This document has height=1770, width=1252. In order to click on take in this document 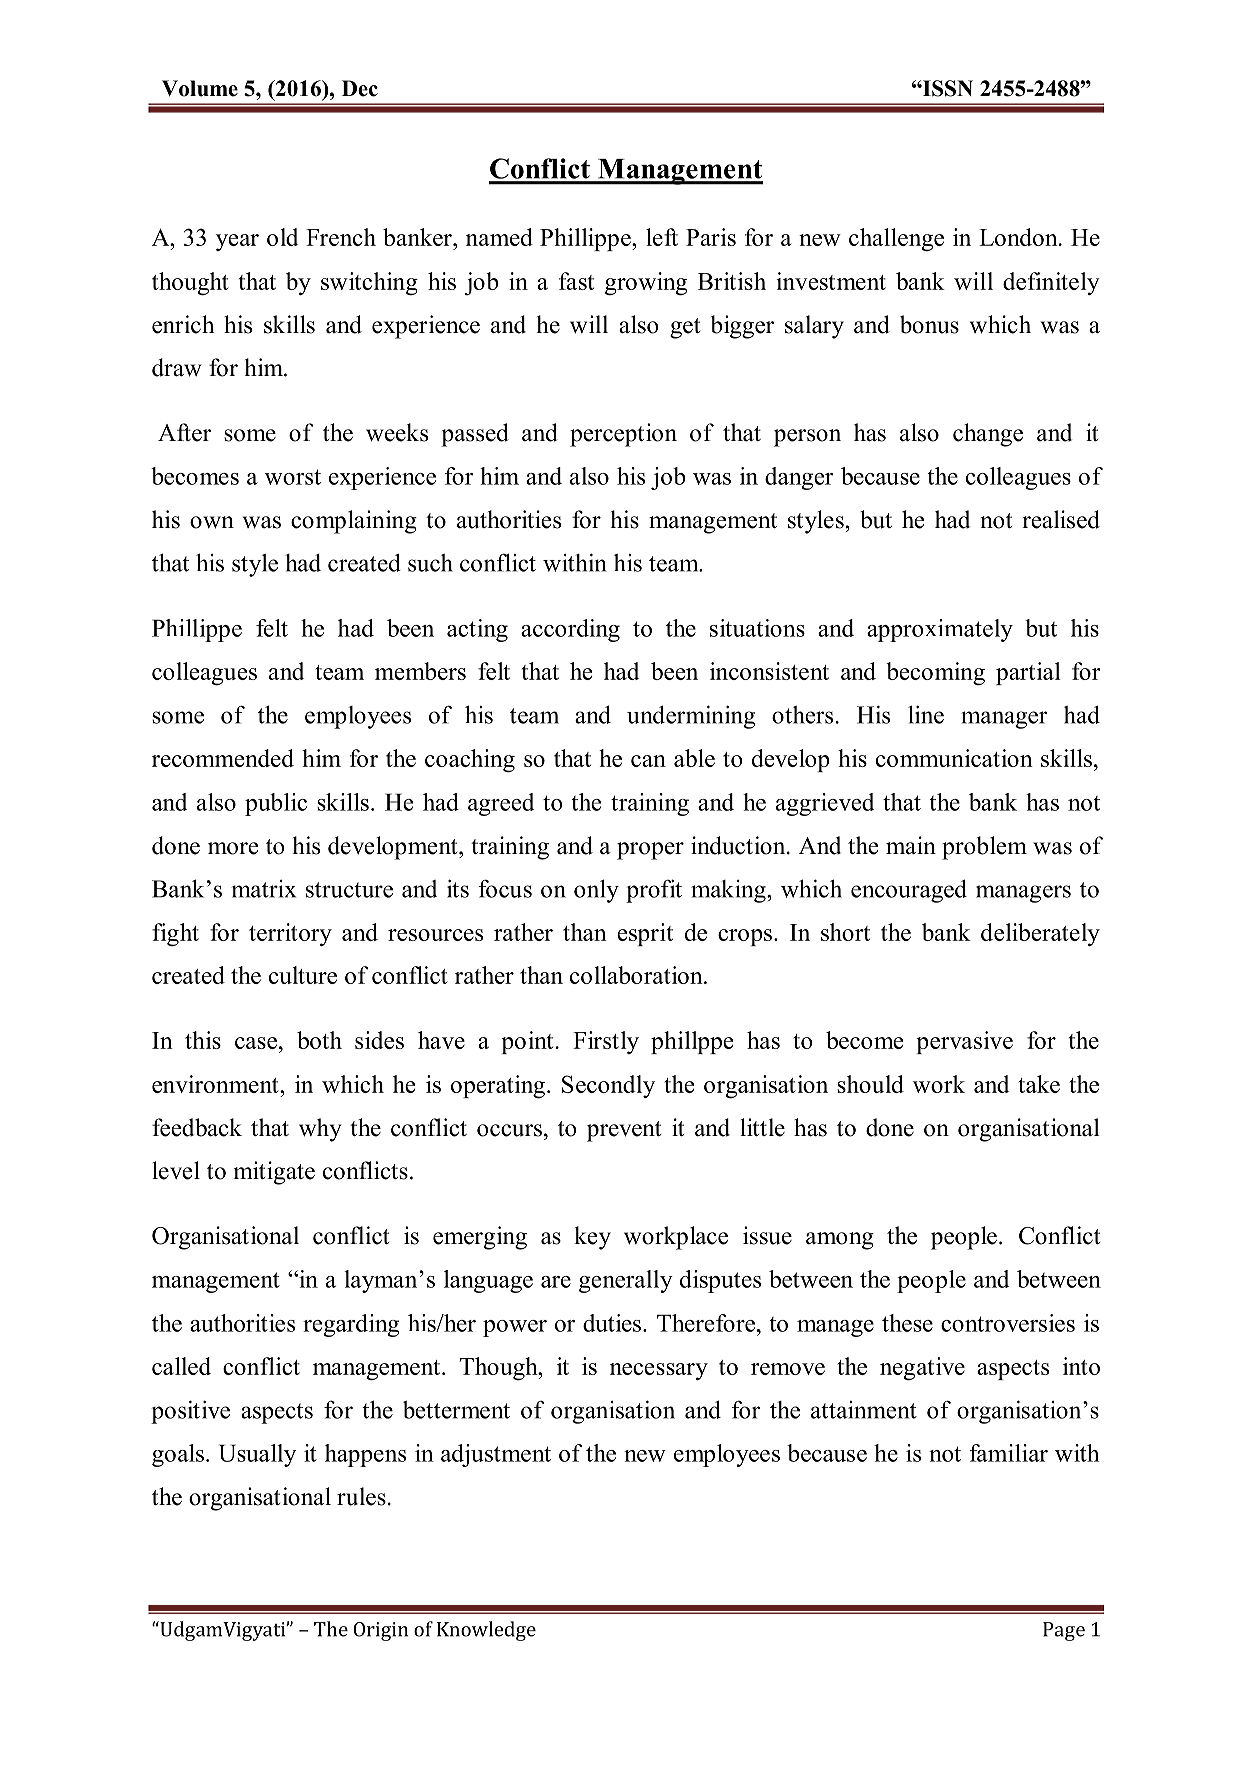, I will do `click(1039, 1084)`.
